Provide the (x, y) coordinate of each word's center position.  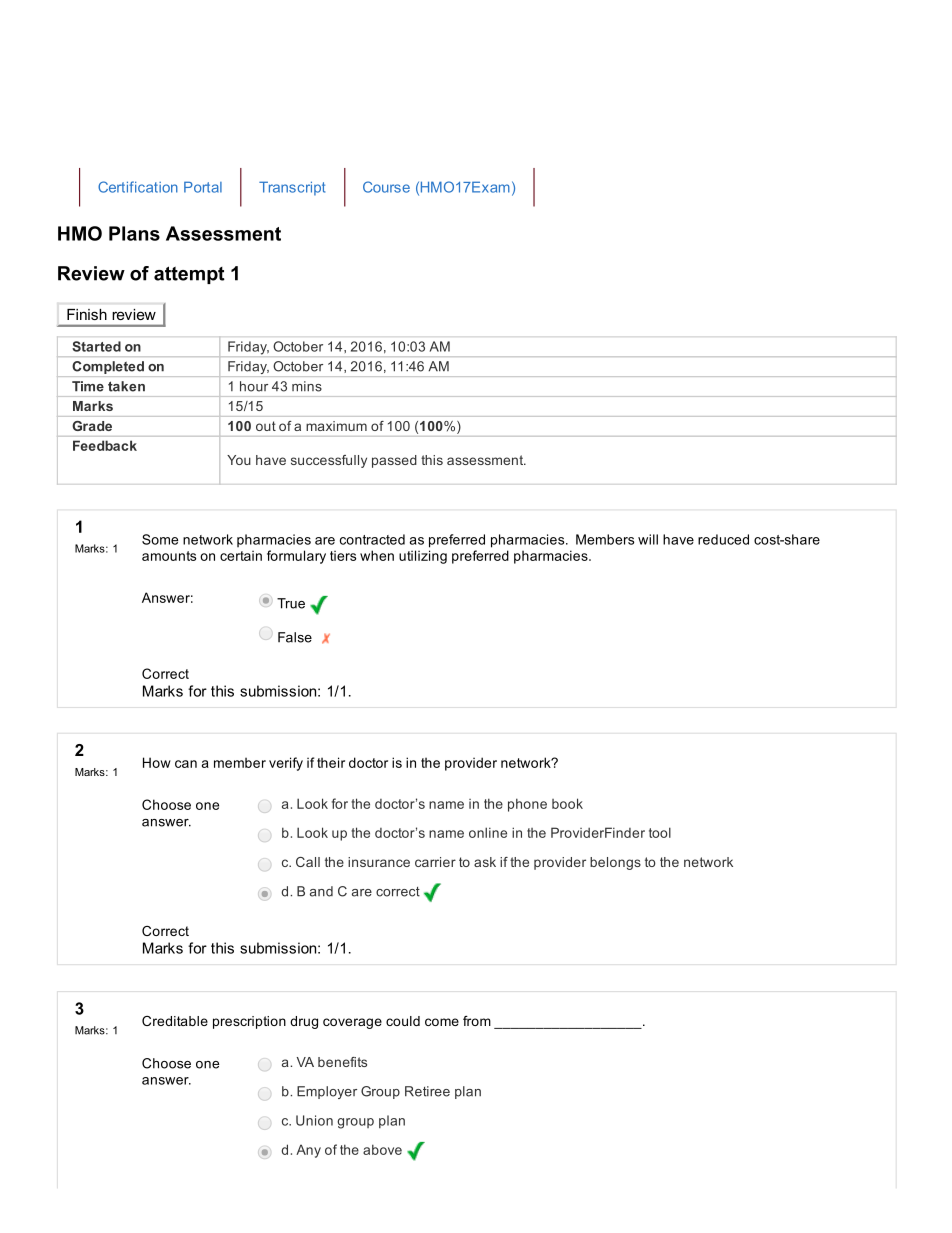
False (295, 637)
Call (308, 862)
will (648, 539)
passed (394, 461)
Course (386, 187)
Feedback (105, 445)
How (157, 762)
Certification (138, 187)
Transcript (292, 188)
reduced (723, 539)
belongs (615, 863)
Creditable (175, 1021)
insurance (379, 862)
